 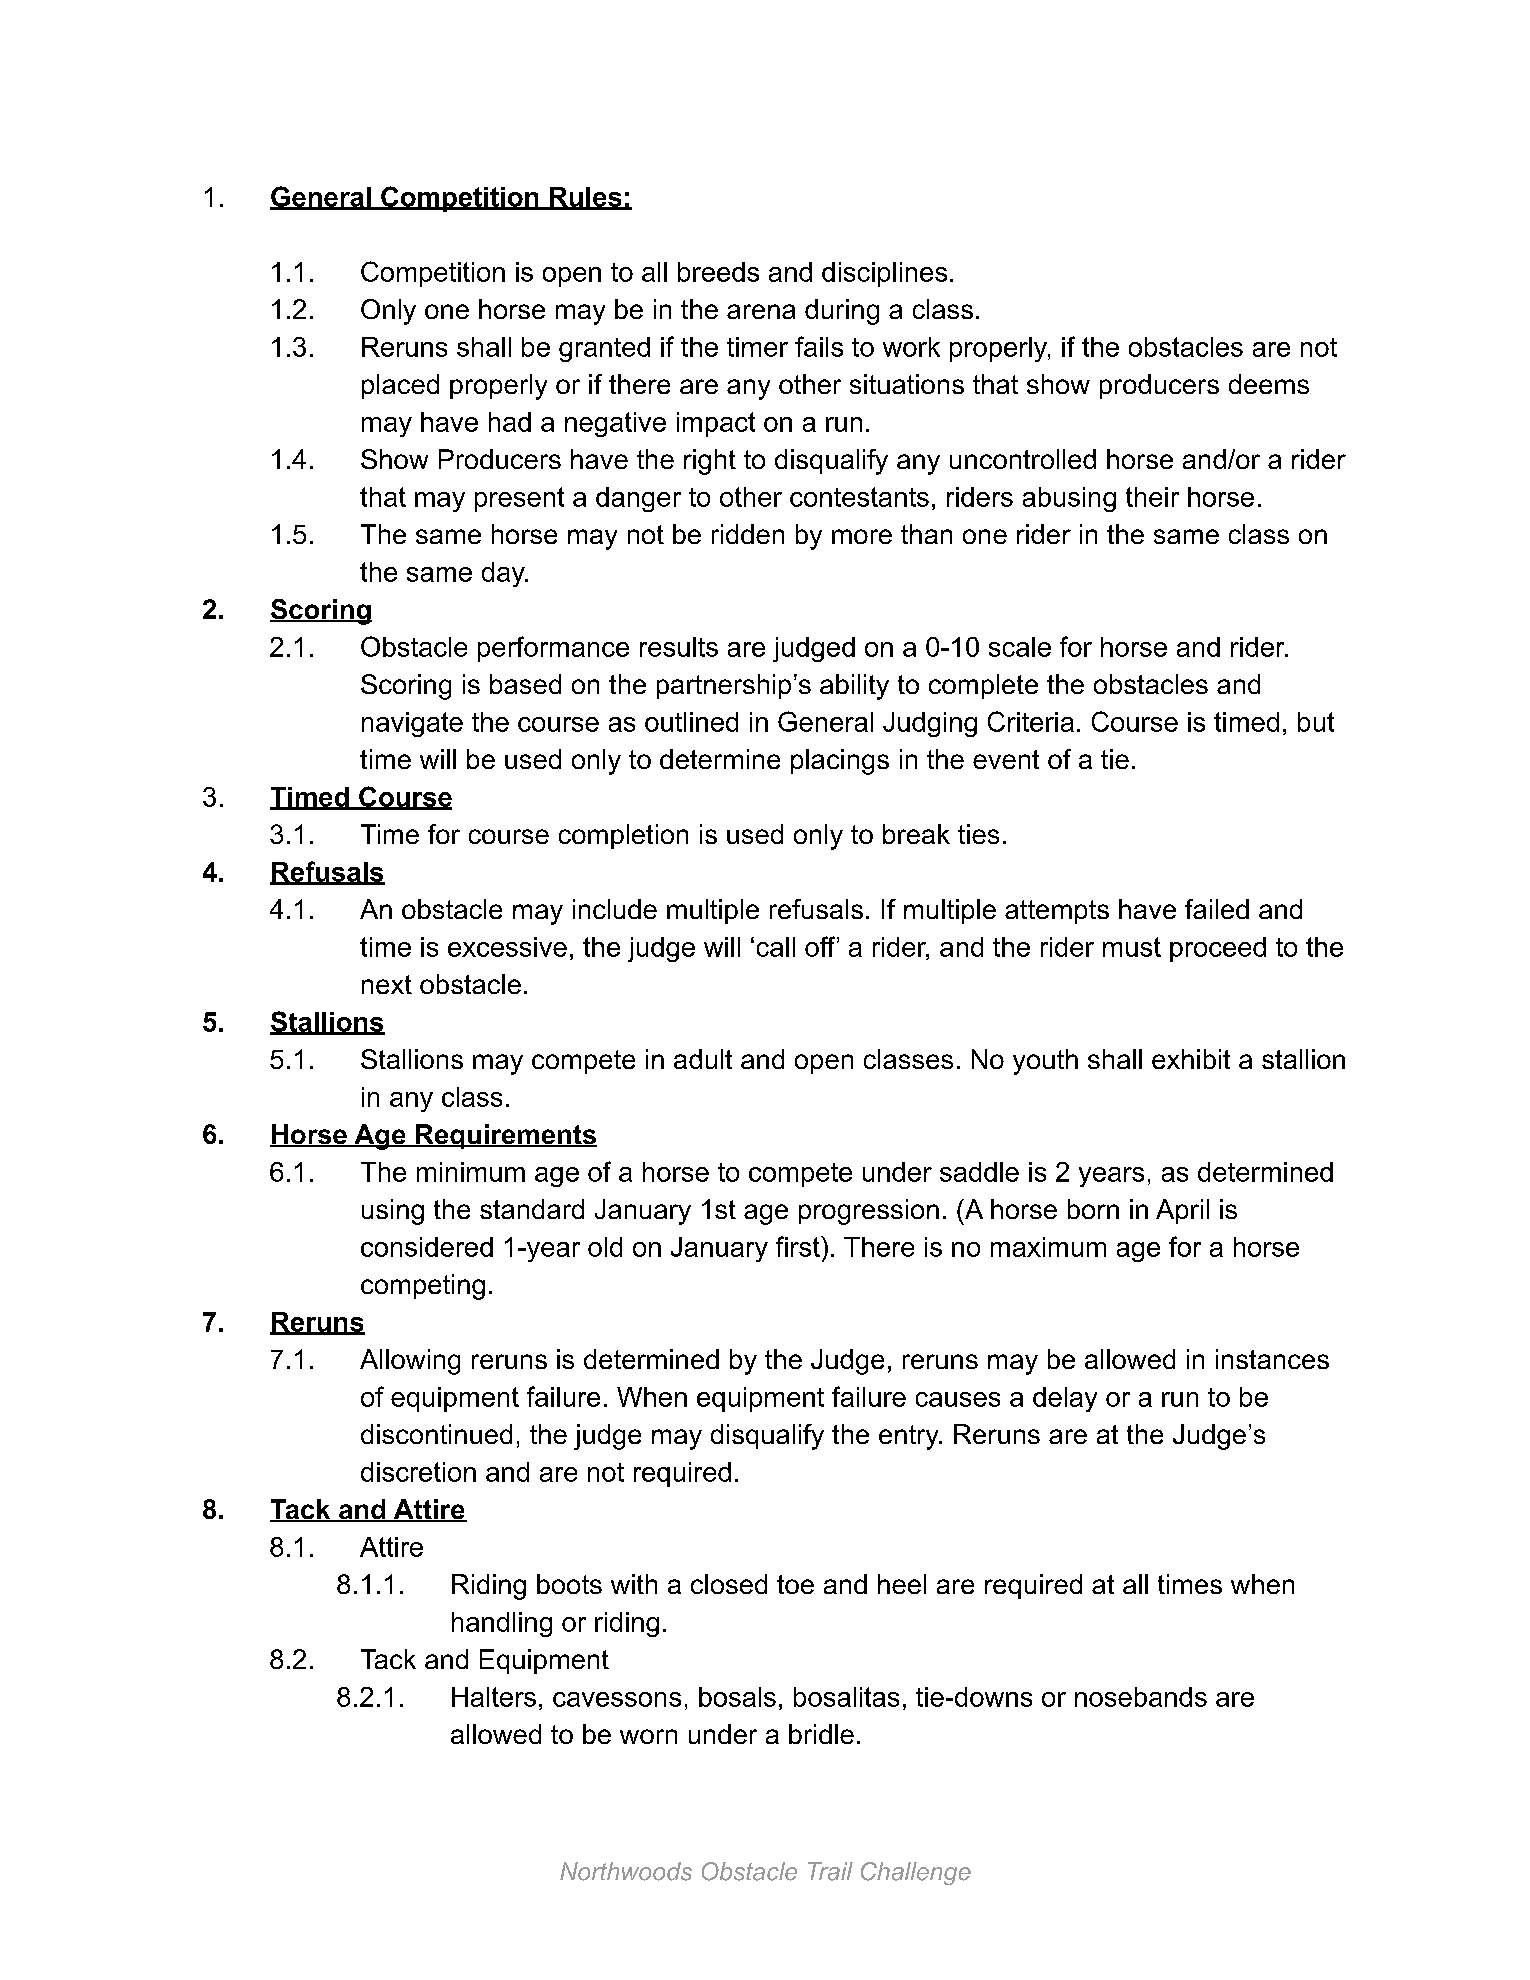 I want to click on excessive, so click(x=507, y=947).
